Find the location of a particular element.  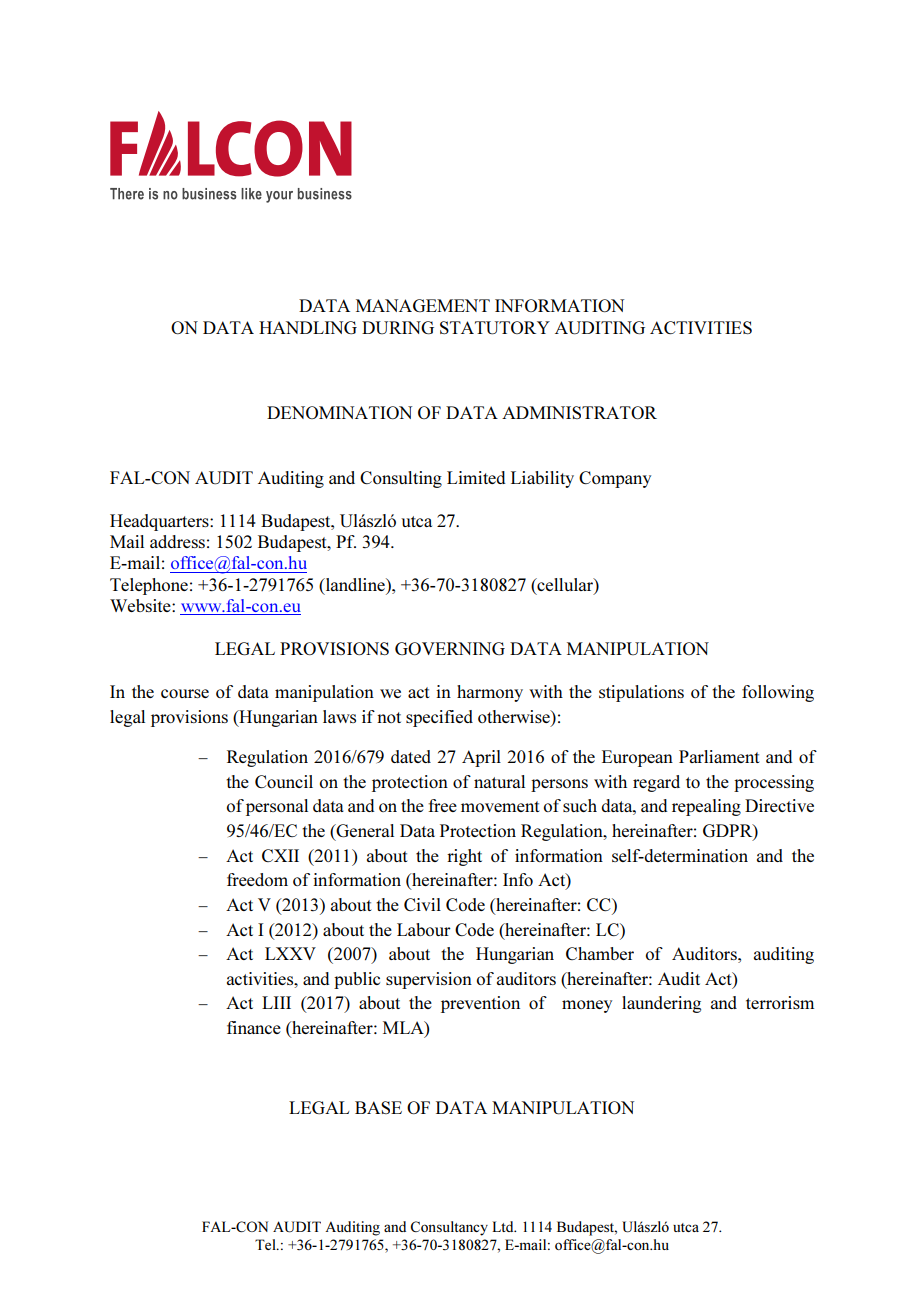

HANDLING is located at coordinates (308, 328).
